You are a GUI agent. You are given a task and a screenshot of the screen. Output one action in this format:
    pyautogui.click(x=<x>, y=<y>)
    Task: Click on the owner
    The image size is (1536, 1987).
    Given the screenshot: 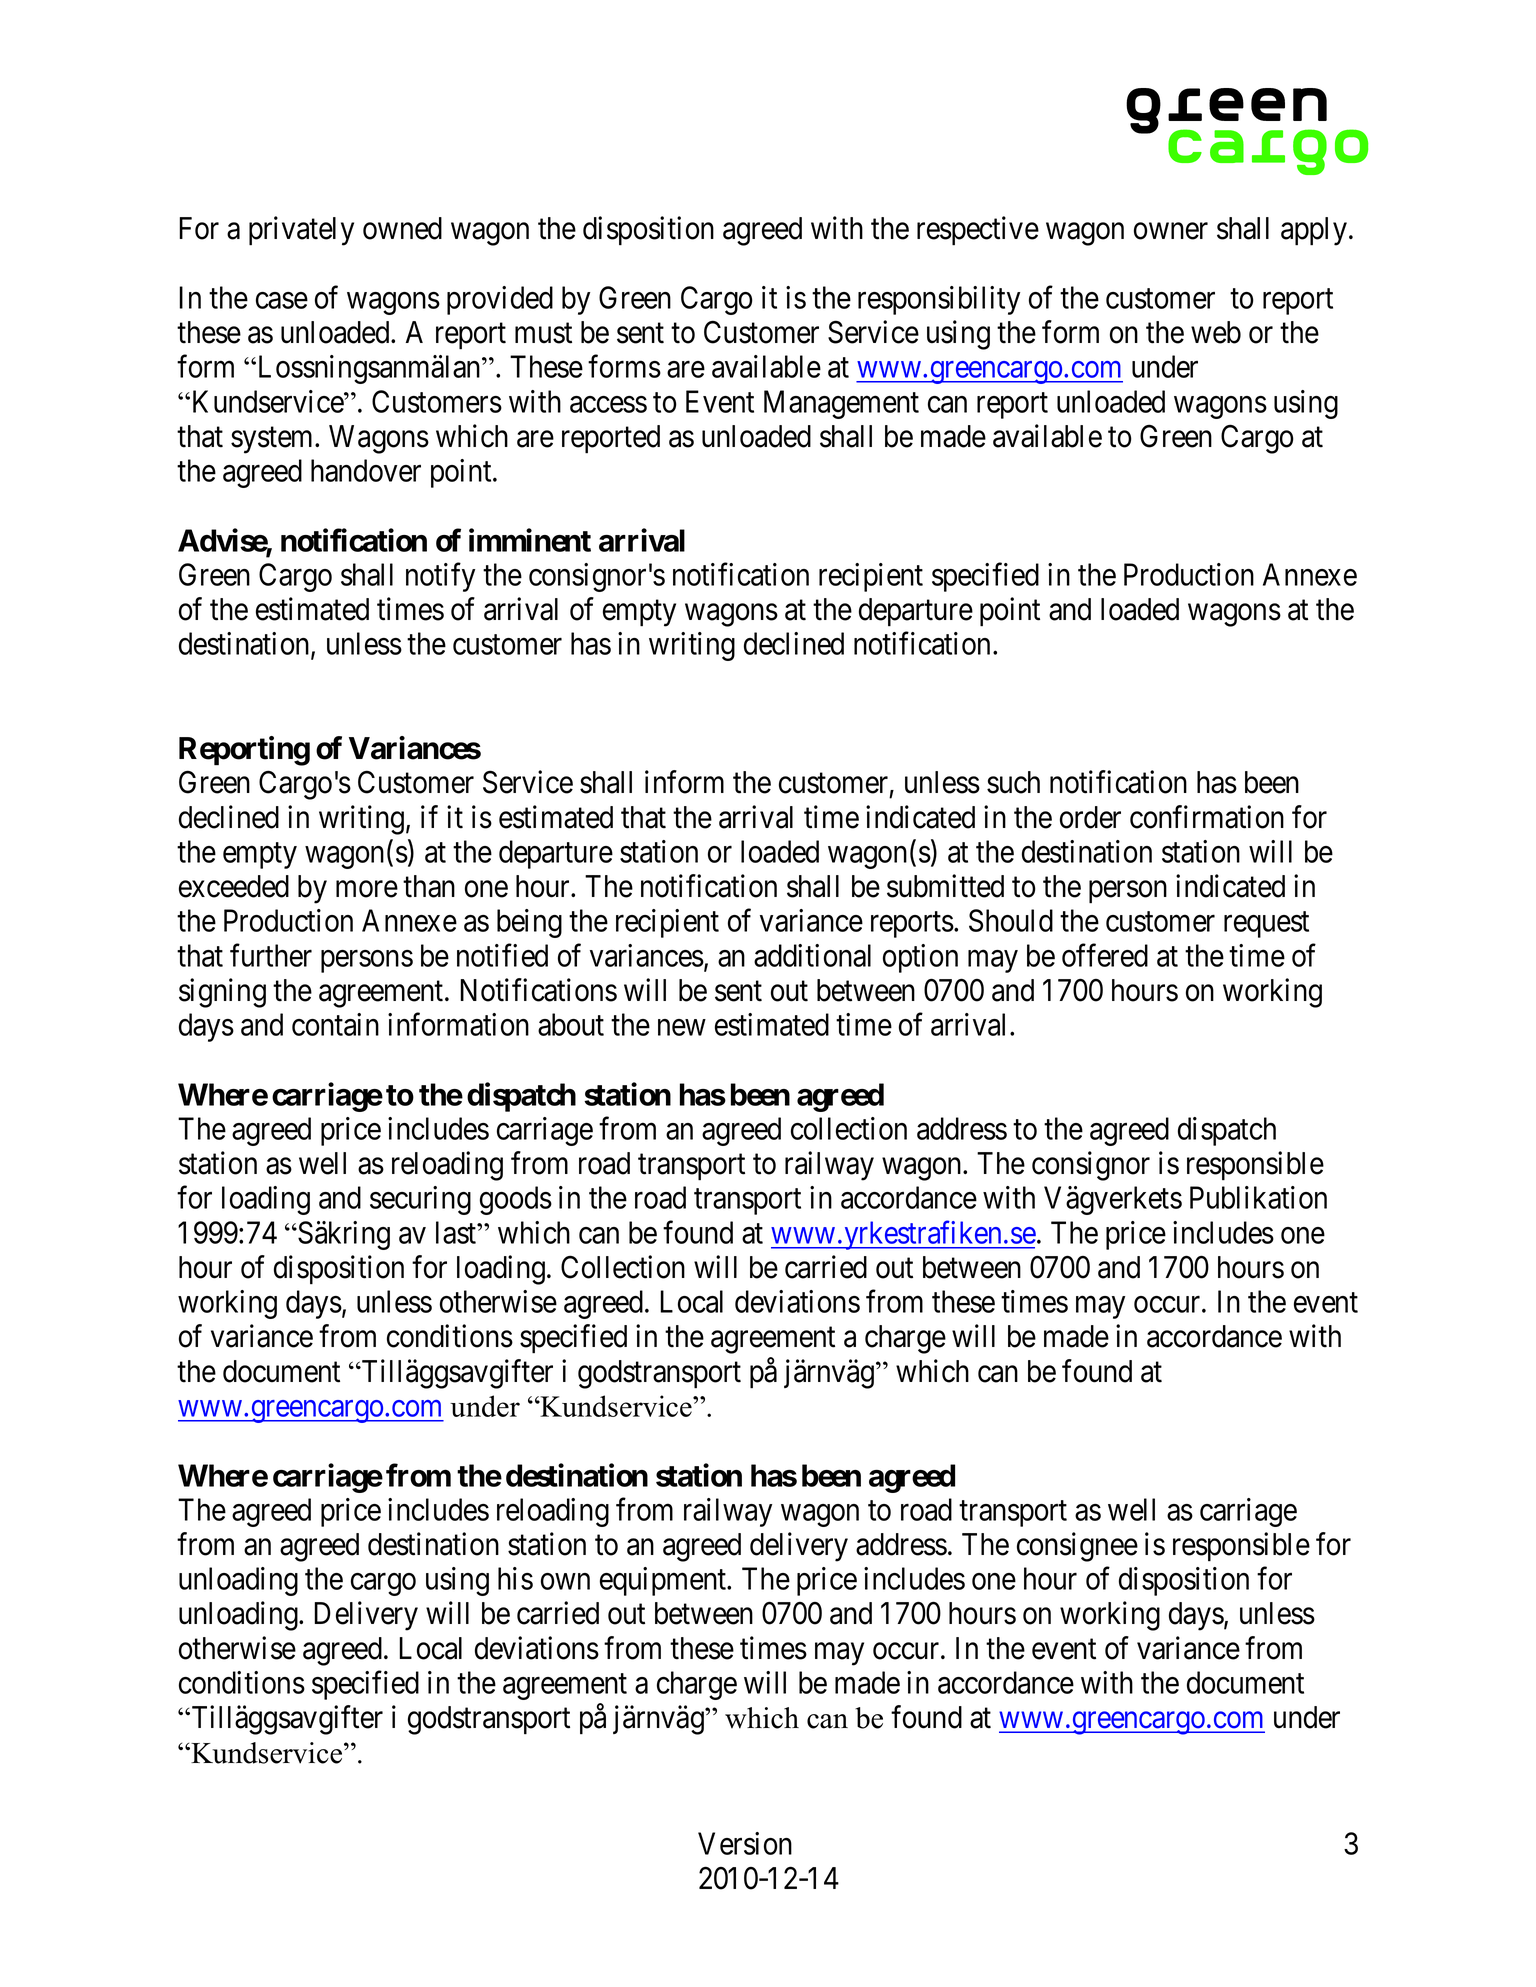 What is the action you would take?
    pyautogui.click(x=1171, y=231)
